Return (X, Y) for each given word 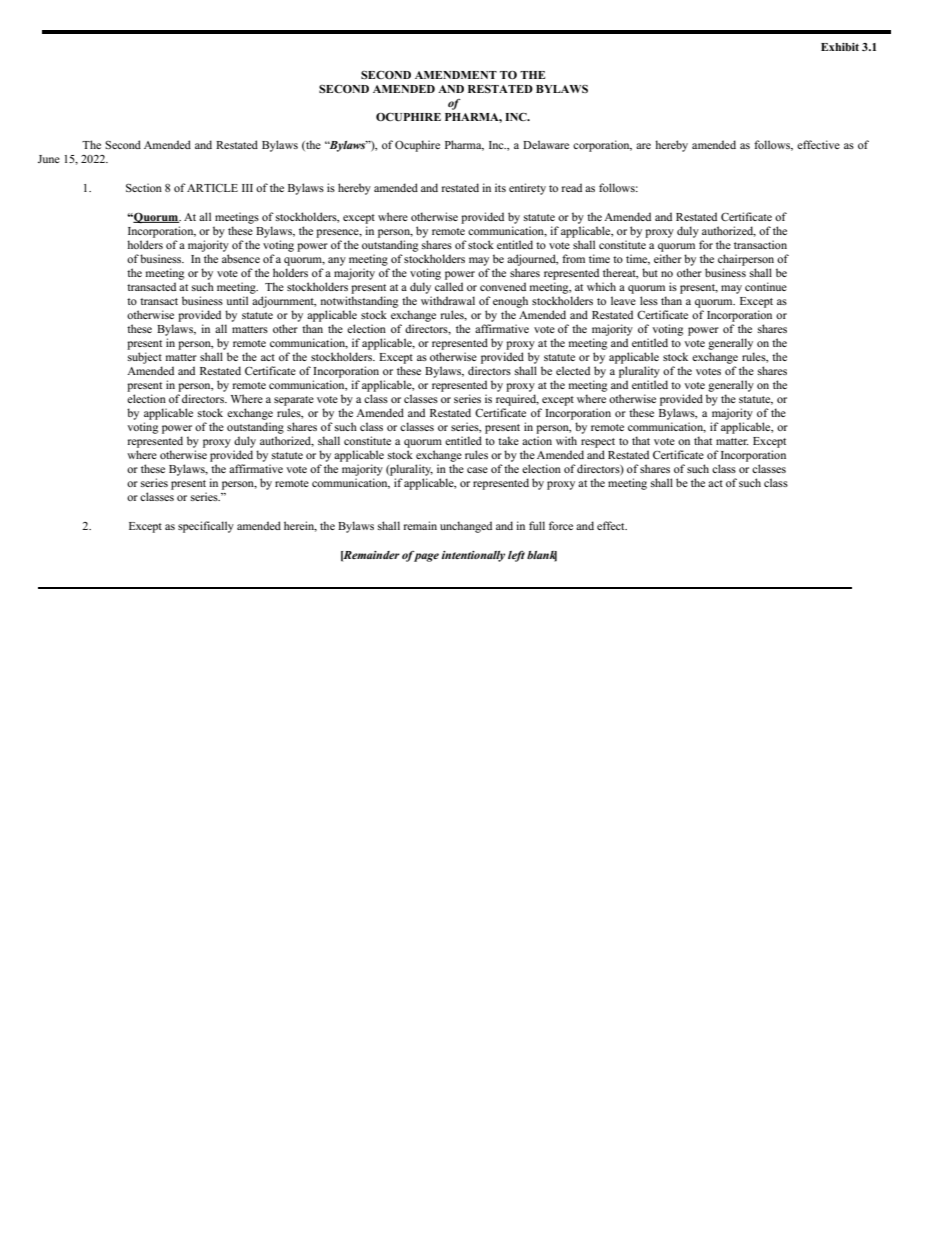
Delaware (546, 144)
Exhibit (840, 47)
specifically (206, 527)
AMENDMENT (456, 75)
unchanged (466, 527)
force (561, 525)
